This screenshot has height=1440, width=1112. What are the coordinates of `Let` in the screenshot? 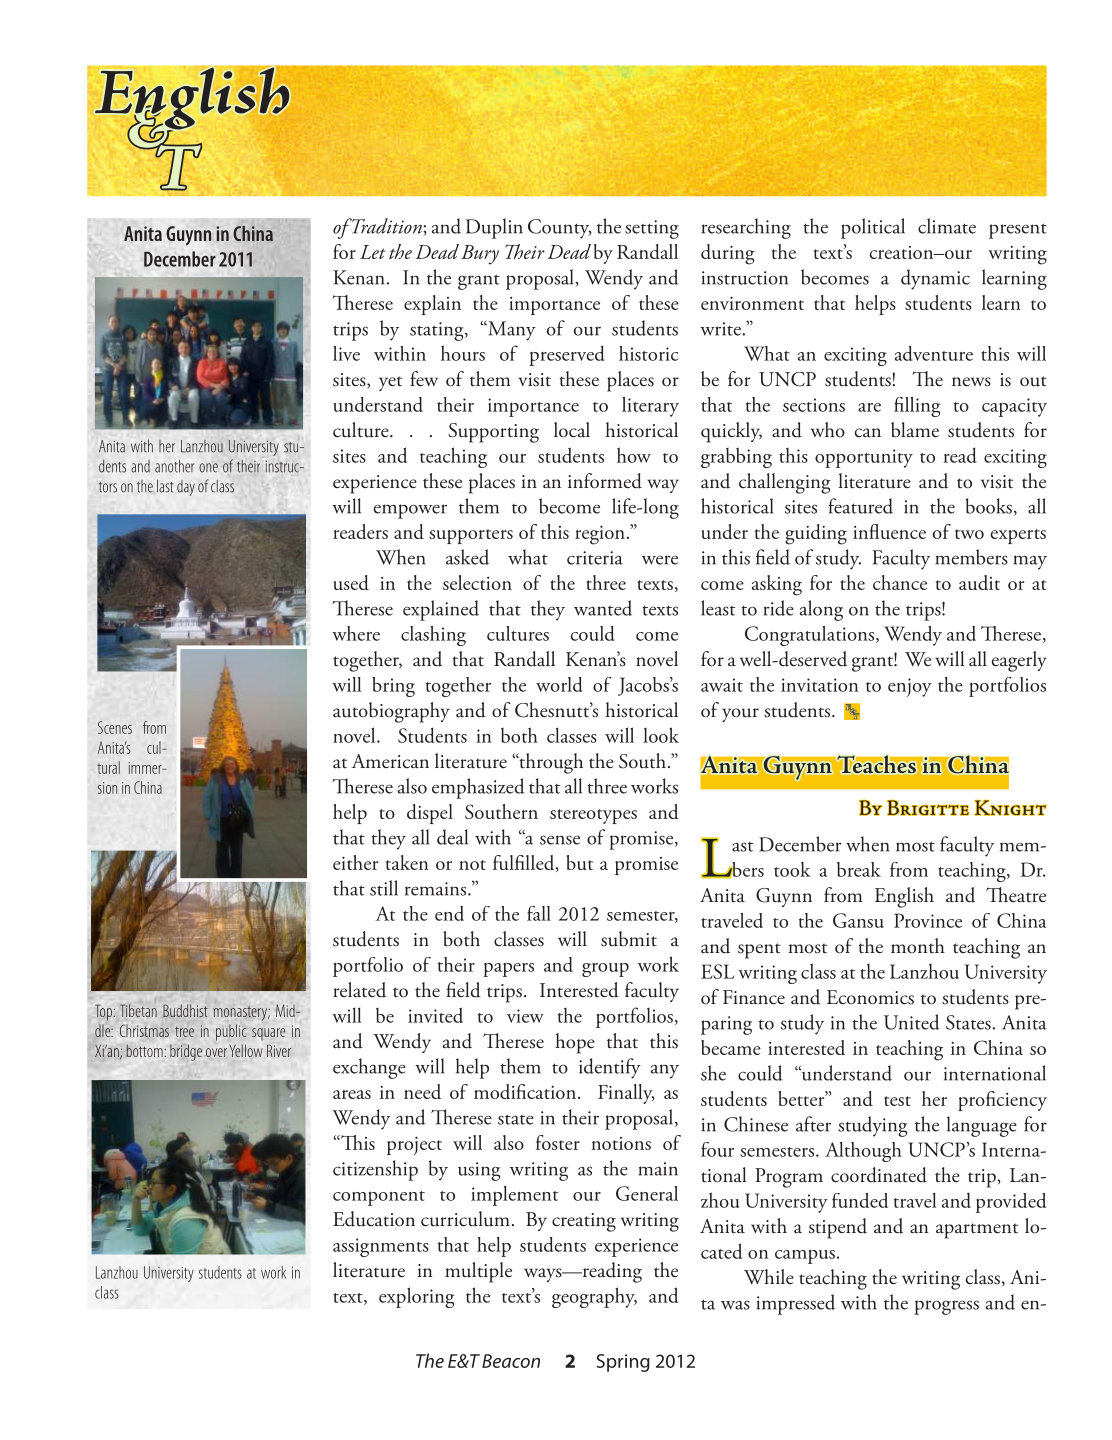 It's located at (373, 252).
